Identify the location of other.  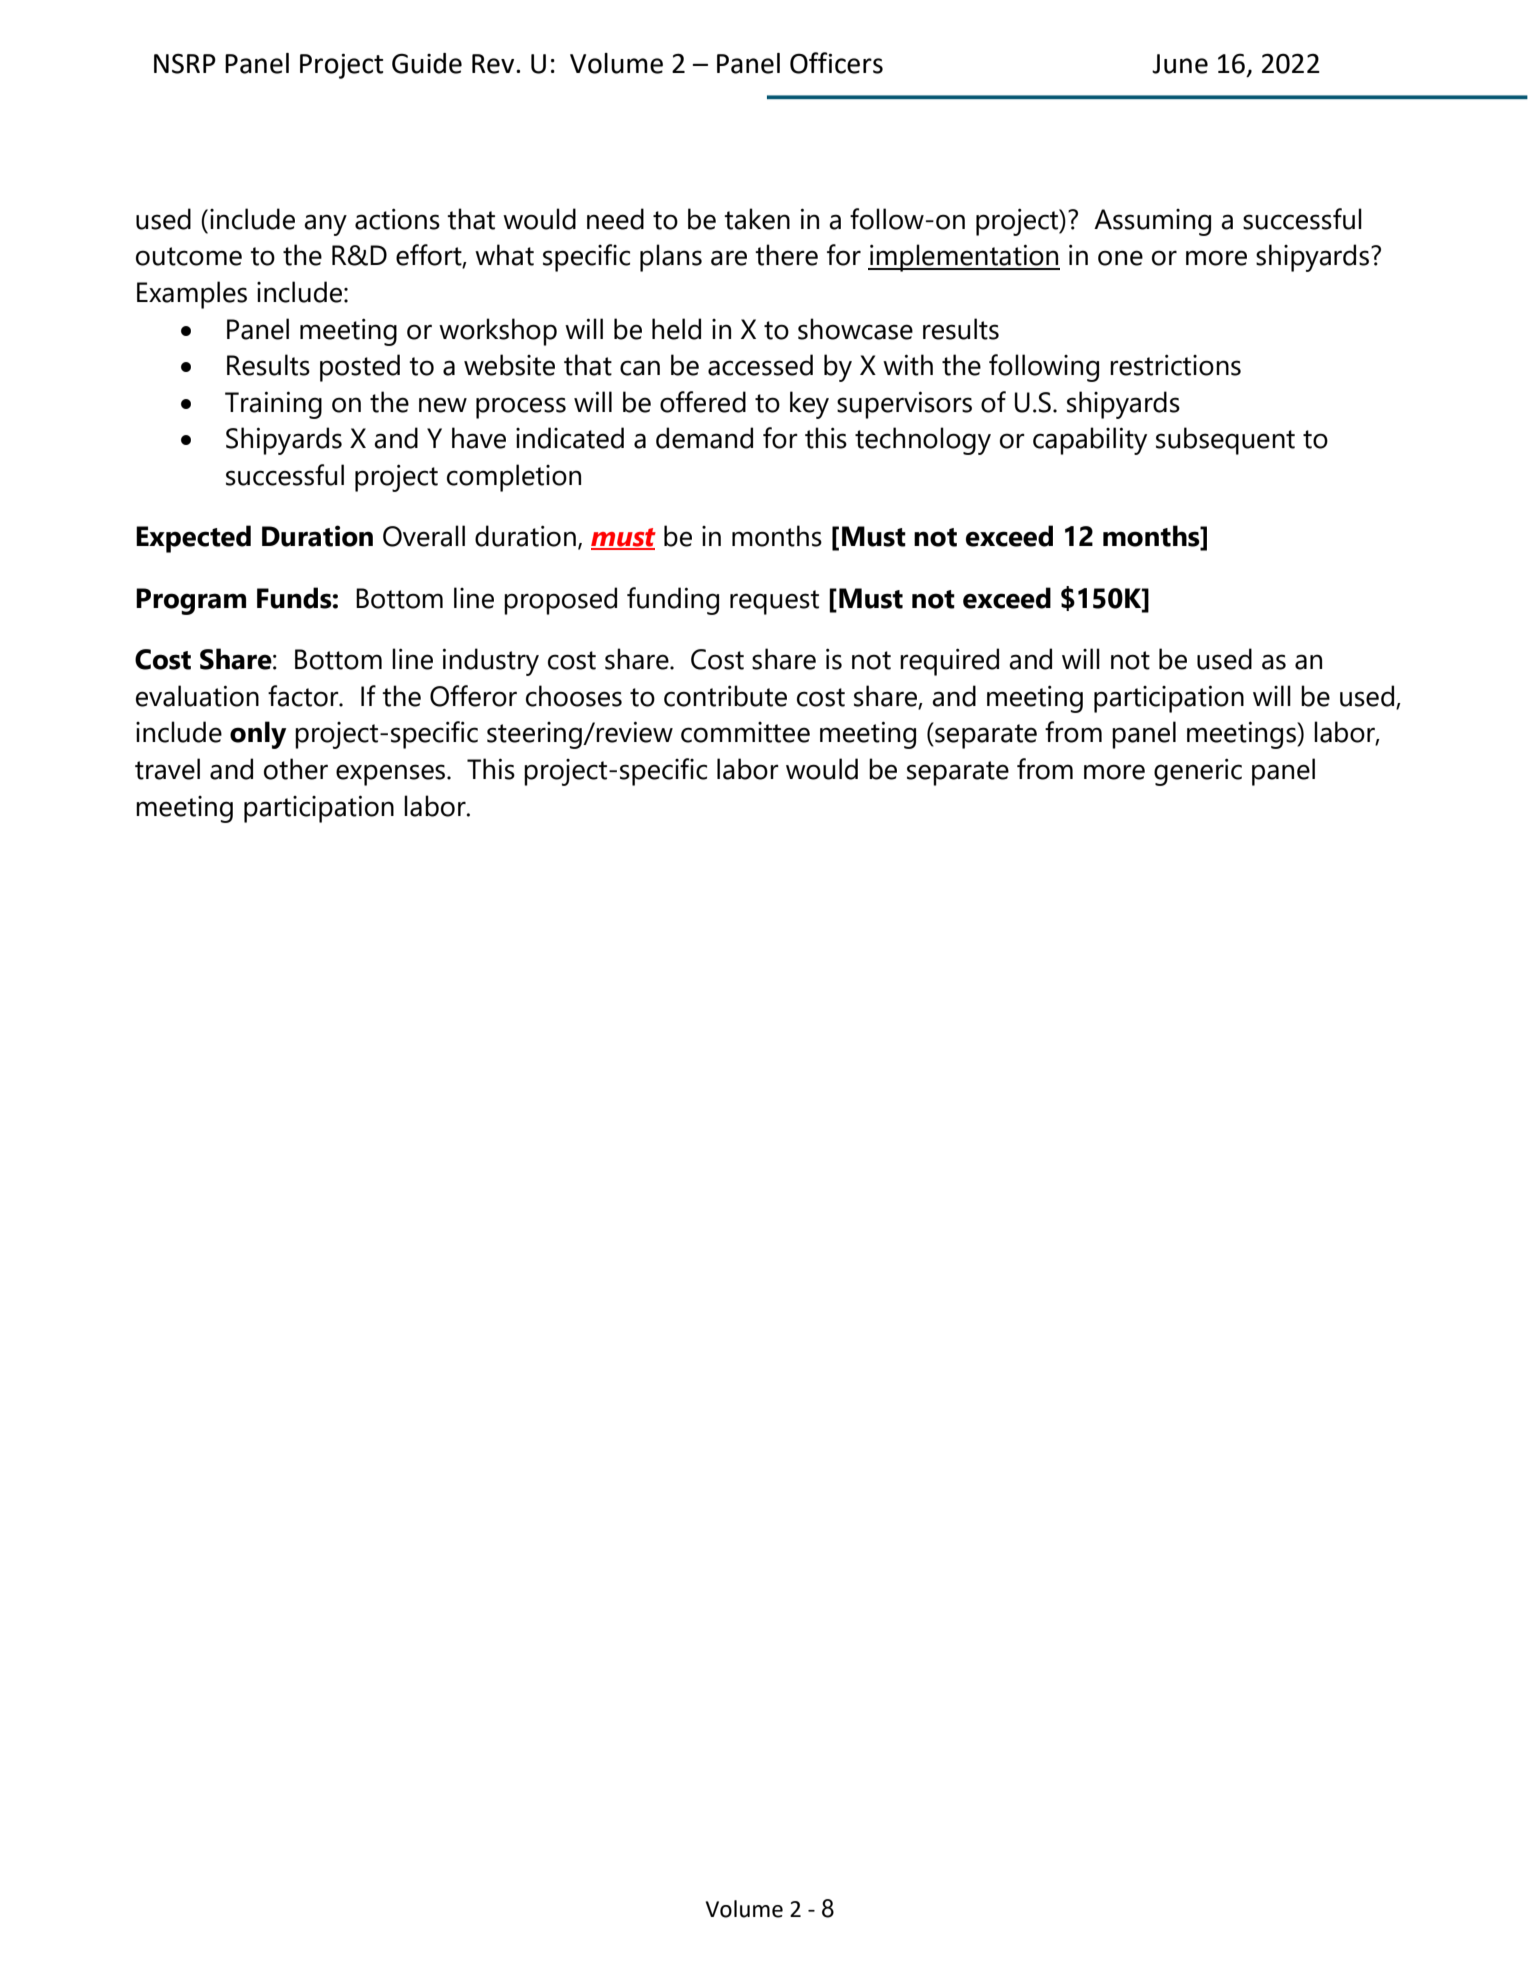
(296, 769).
